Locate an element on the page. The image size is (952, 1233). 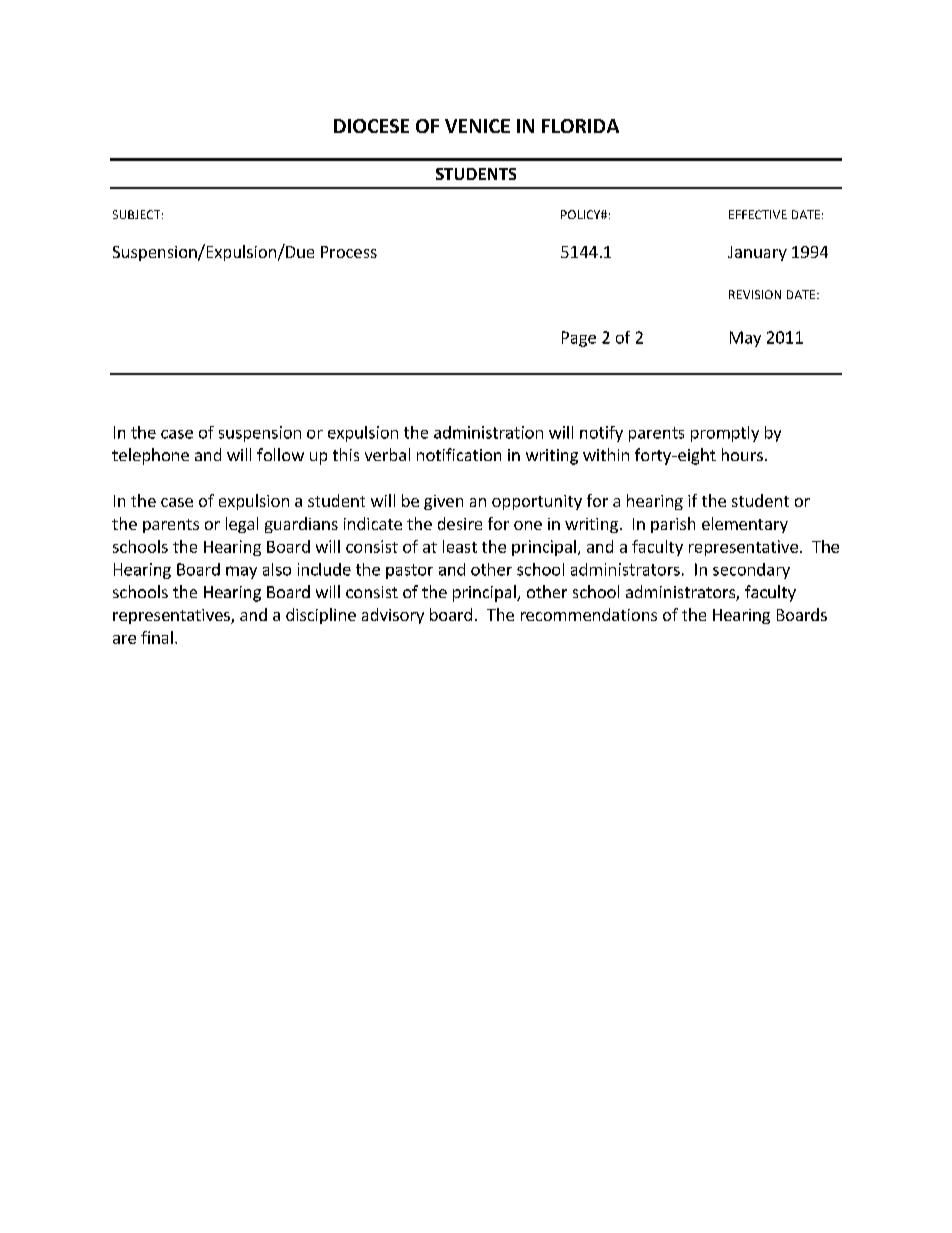
advisory is located at coordinates (393, 616).
